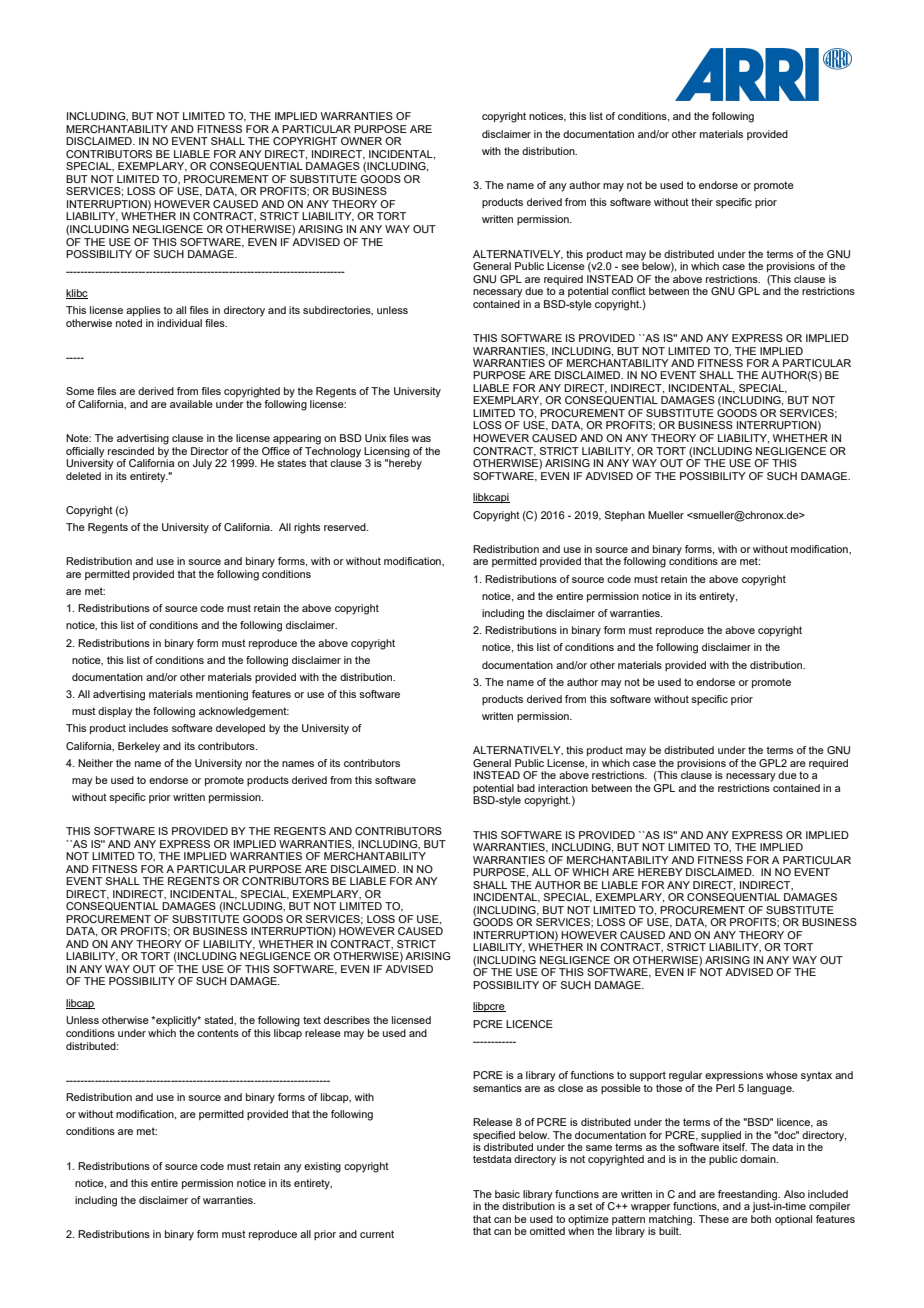  What do you see at coordinates (507, 1194) in the screenshot?
I see `basic` at bounding box center [507, 1194].
